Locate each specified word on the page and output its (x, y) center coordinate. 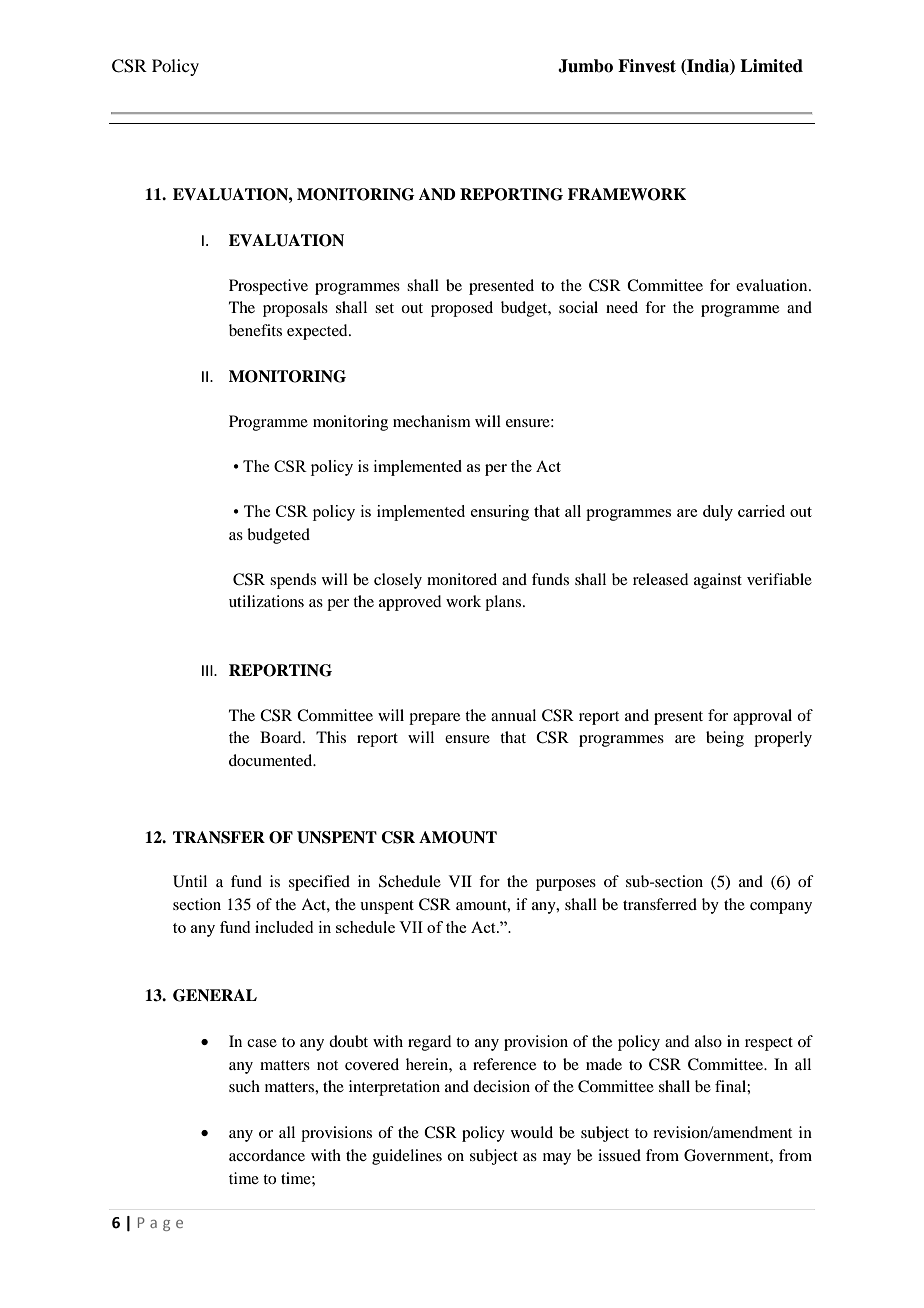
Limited (771, 66)
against (718, 581)
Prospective (268, 287)
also (708, 1041)
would (532, 1132)
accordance (267, 1155)
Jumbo (585, 66)
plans (503, 603)
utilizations (266, 601)
